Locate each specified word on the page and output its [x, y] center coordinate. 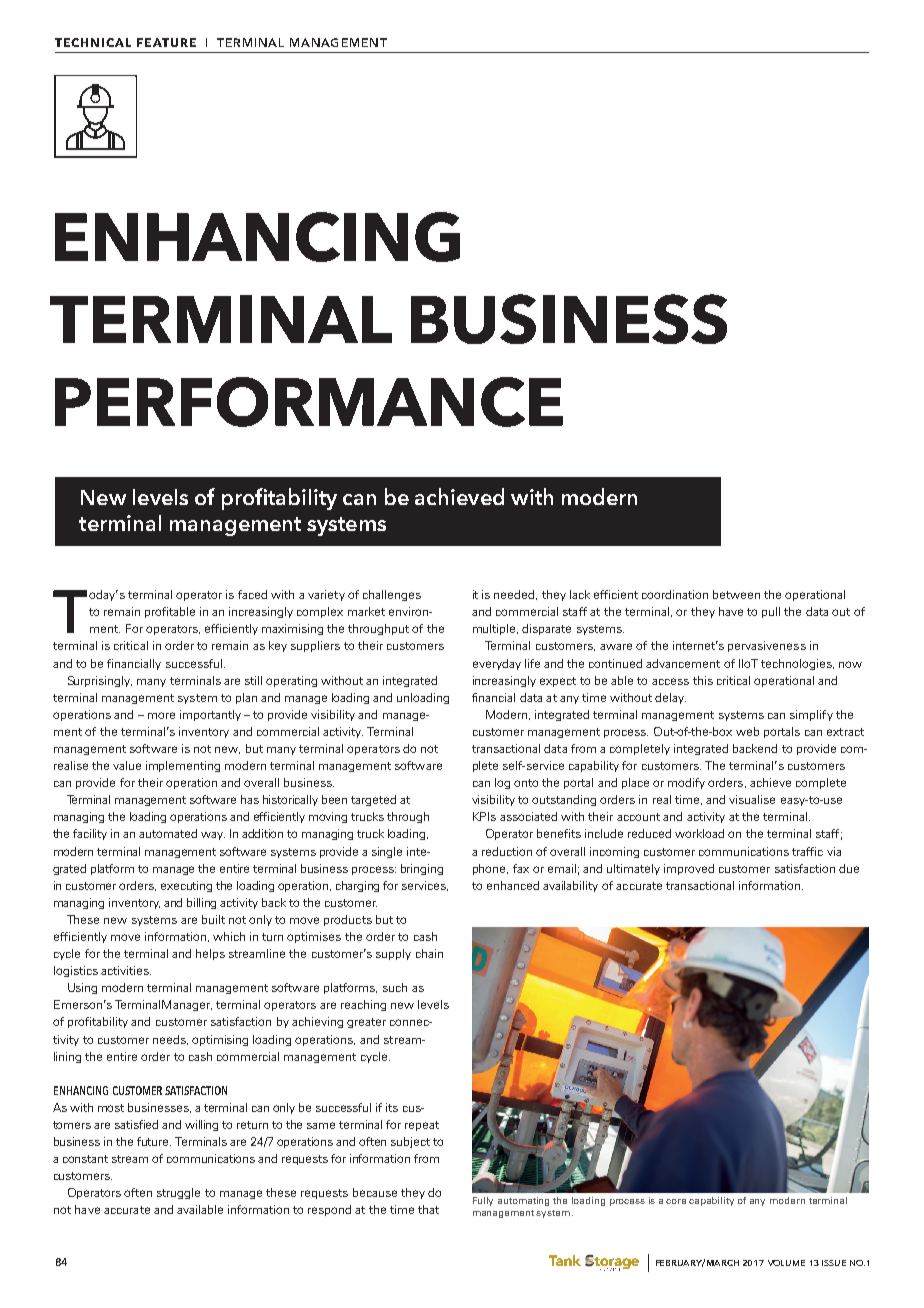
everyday [497, 664]
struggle [178, 1193]
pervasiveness [767, 646]
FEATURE [166, 42]
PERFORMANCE [309, 402]
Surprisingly [100, 681]
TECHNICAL [93, 42]
